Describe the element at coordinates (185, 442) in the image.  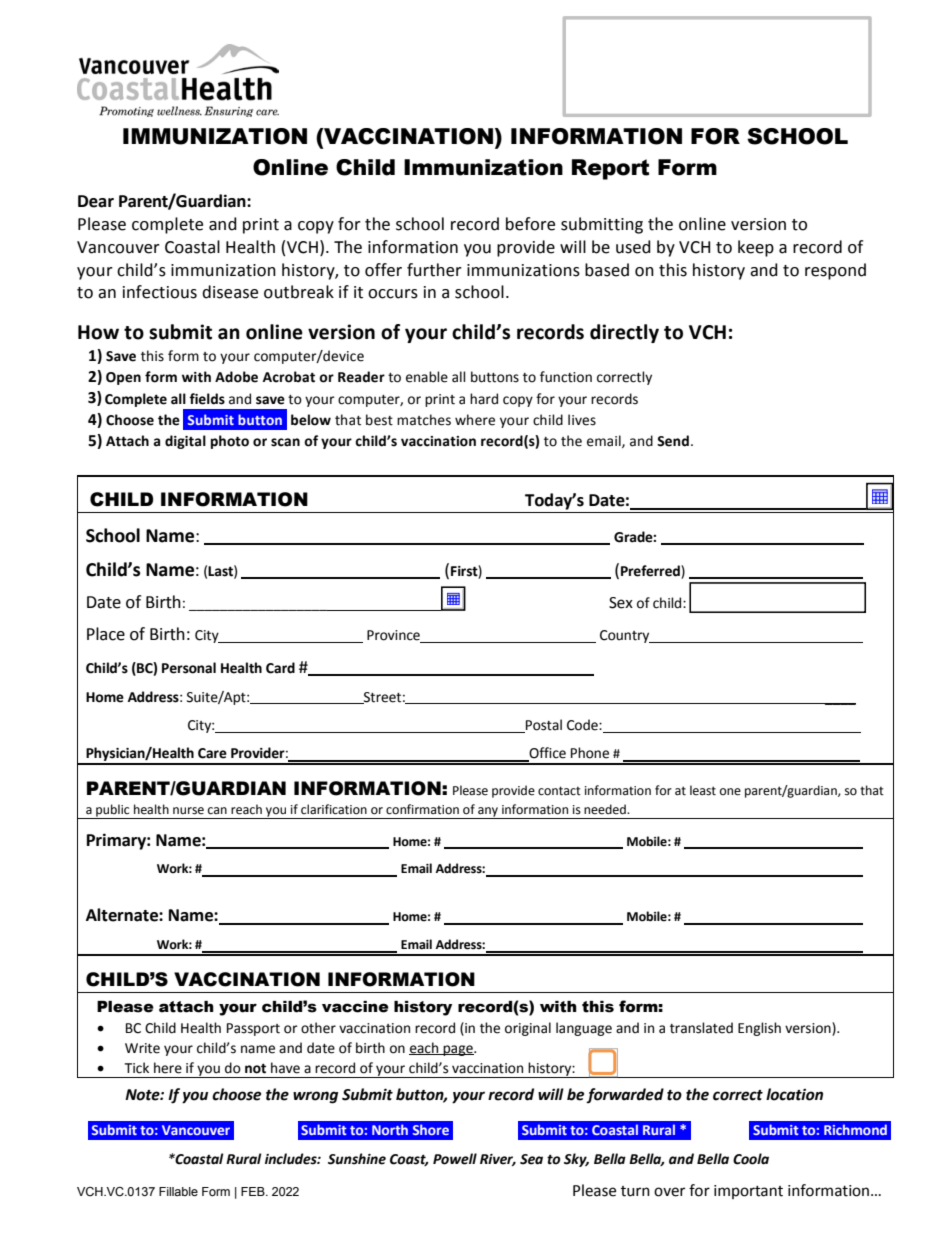
I see `digital` at that location.
